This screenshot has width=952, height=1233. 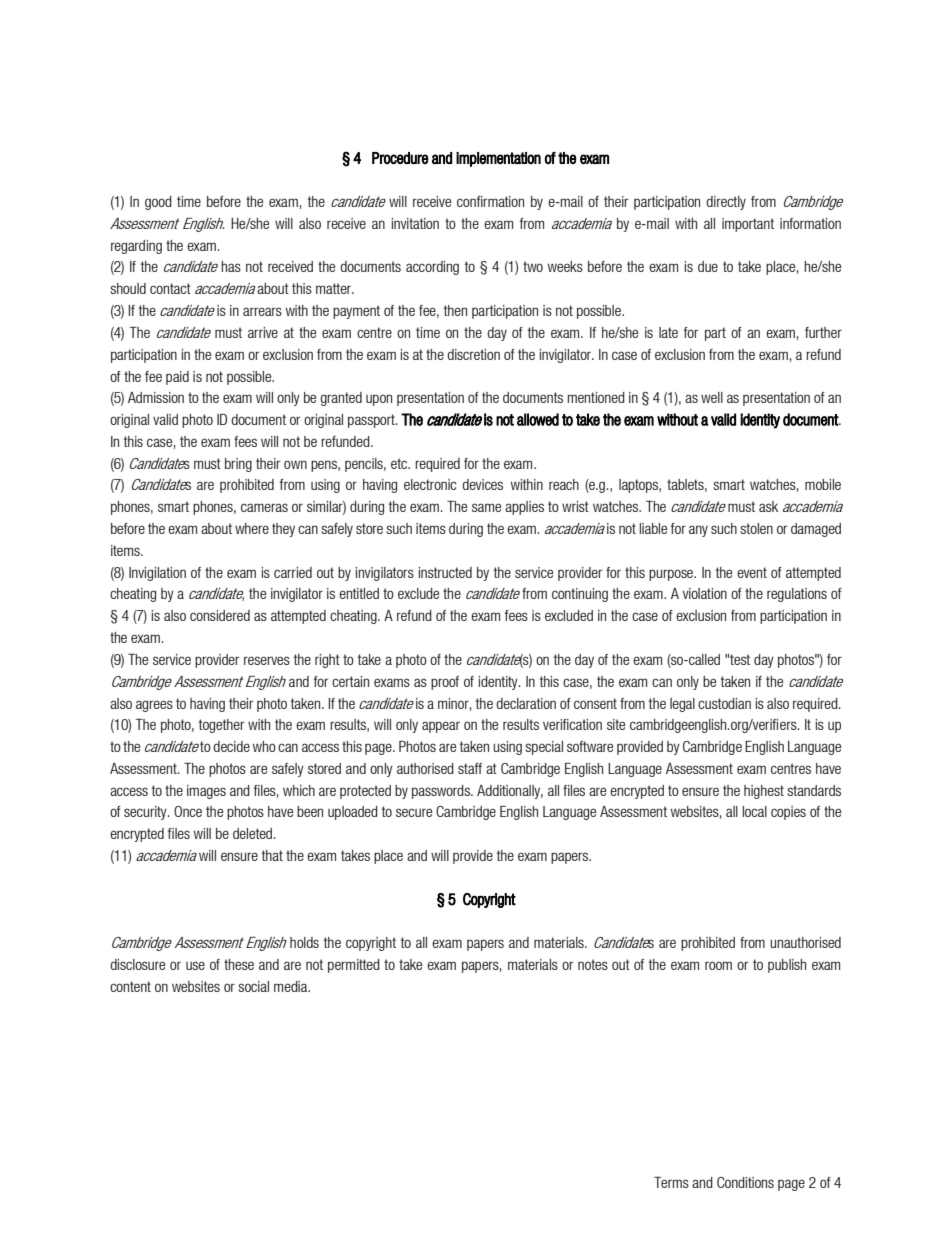 What do you see at coordinates (671, 1182) in the screenshot?
I see `Terms` at bounding box center [671, 1182].
